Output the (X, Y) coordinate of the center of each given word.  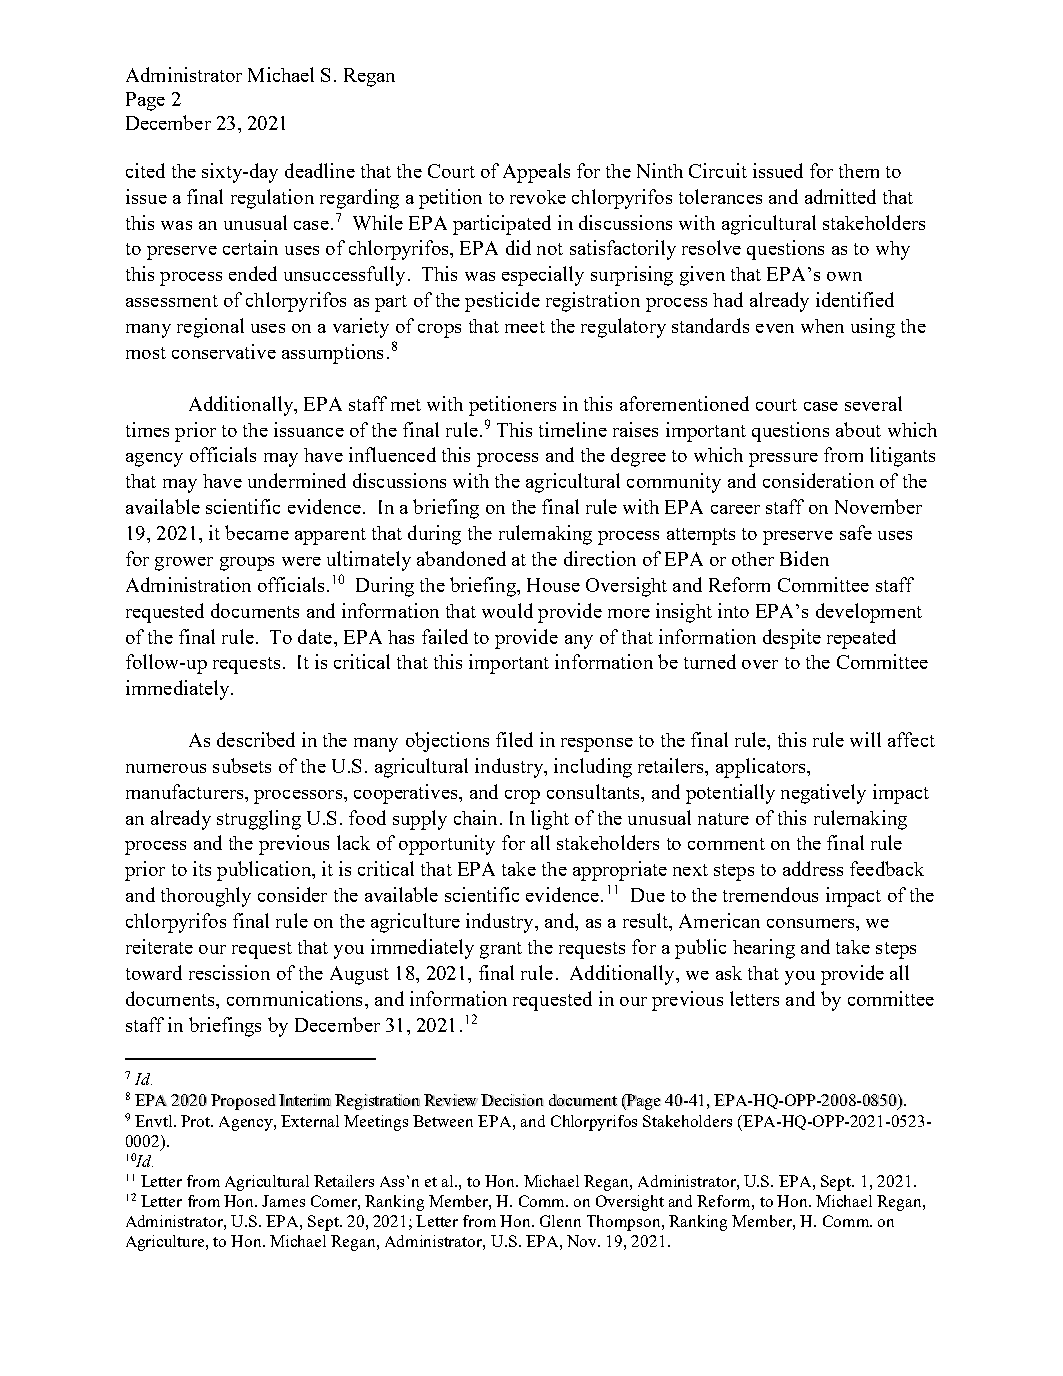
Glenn (560, 1221)
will (865, 739)
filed (514, 739)
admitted (840, 196)
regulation (272, 199)
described (256, 739)
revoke (538, 197)
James (283, 1201)
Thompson (625, 1223)
